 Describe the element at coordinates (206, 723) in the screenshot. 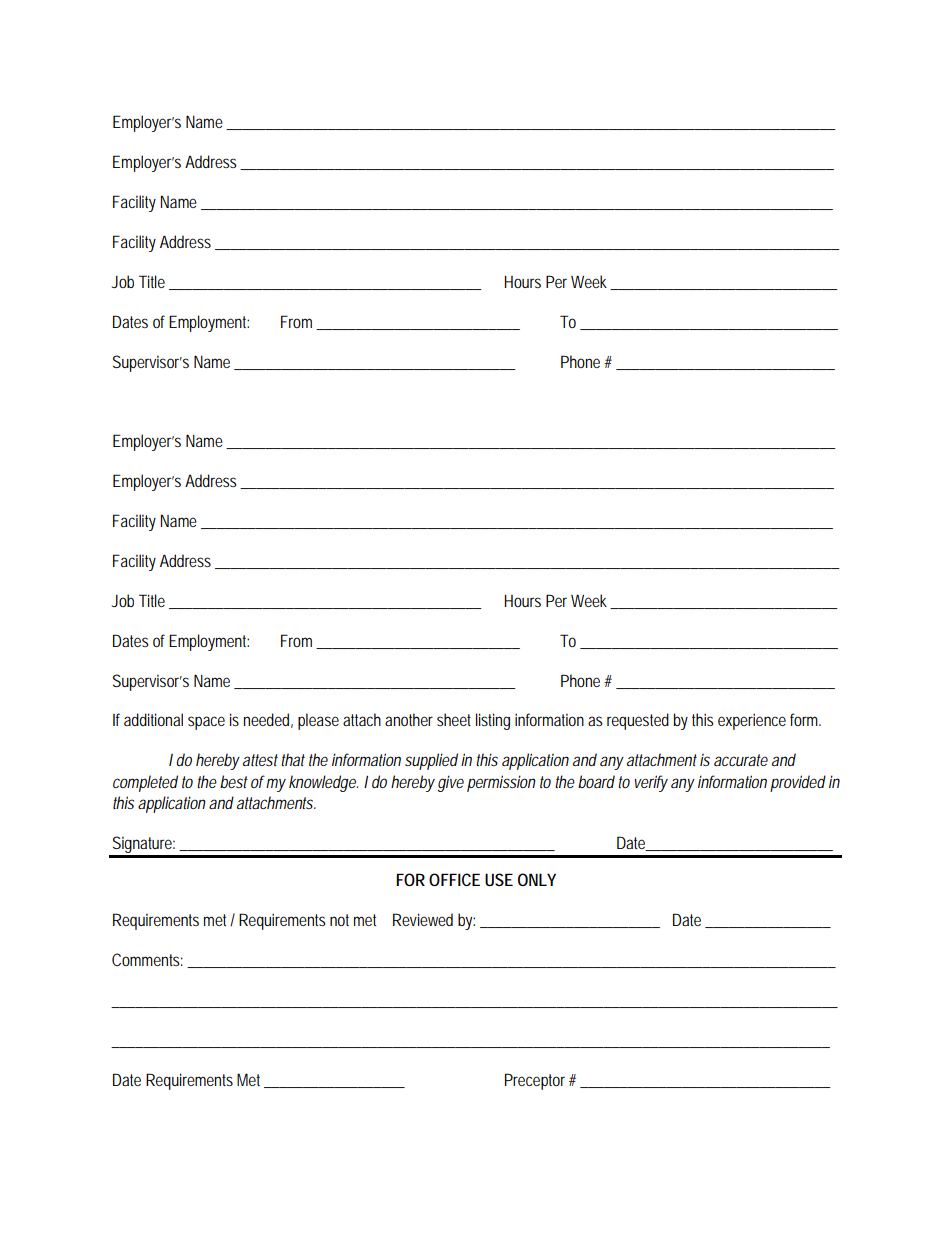

I see `space` at that location.
